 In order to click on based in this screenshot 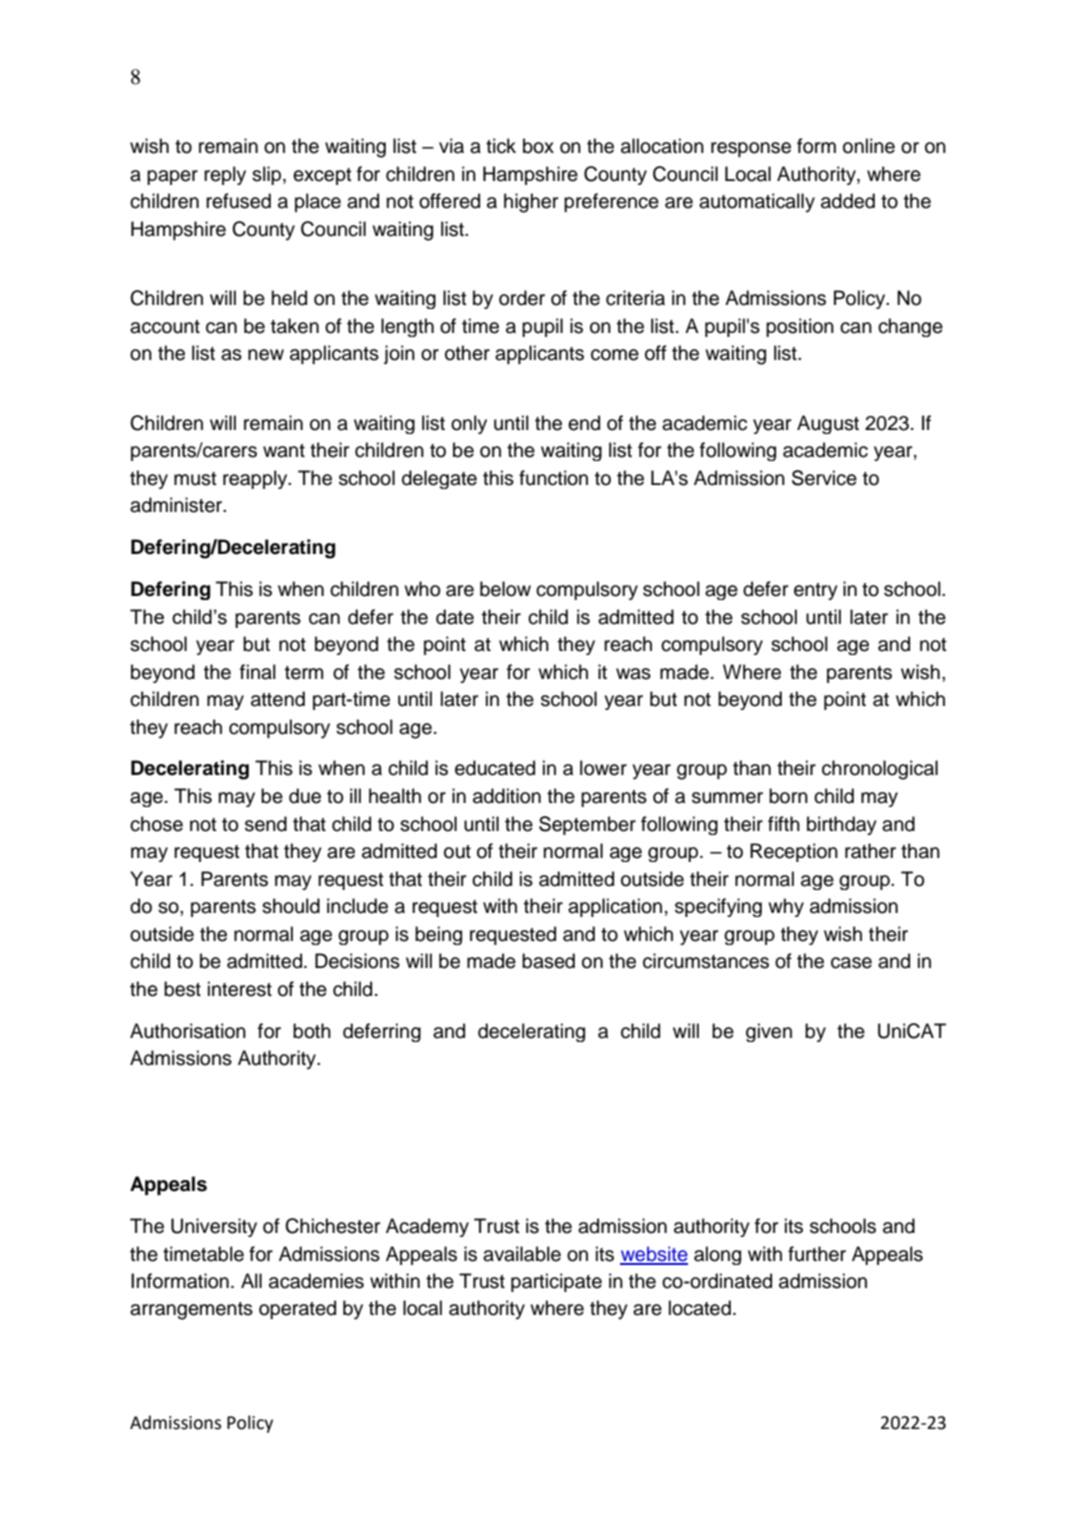, I will do `click(548, 961)`.
